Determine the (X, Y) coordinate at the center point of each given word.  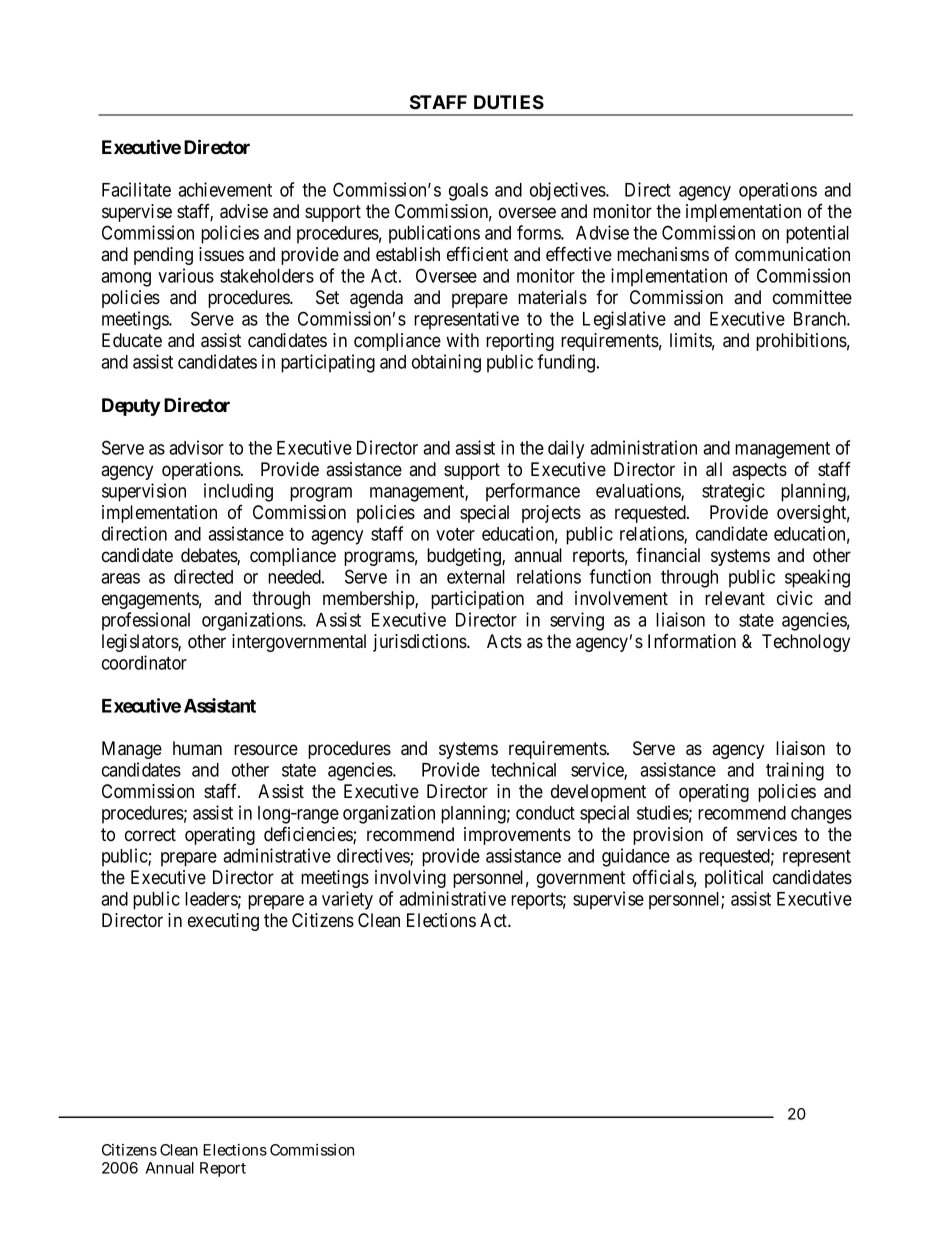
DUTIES (509, 102)
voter (455, 534)
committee (812, 297)
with (462, 340)
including (238, 492)
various (186, 275)
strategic (733, 492)
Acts (504, 641)
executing (223, 922)
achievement (225, 189)
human (197, 748)
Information (692, 641)
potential (817, 234)
